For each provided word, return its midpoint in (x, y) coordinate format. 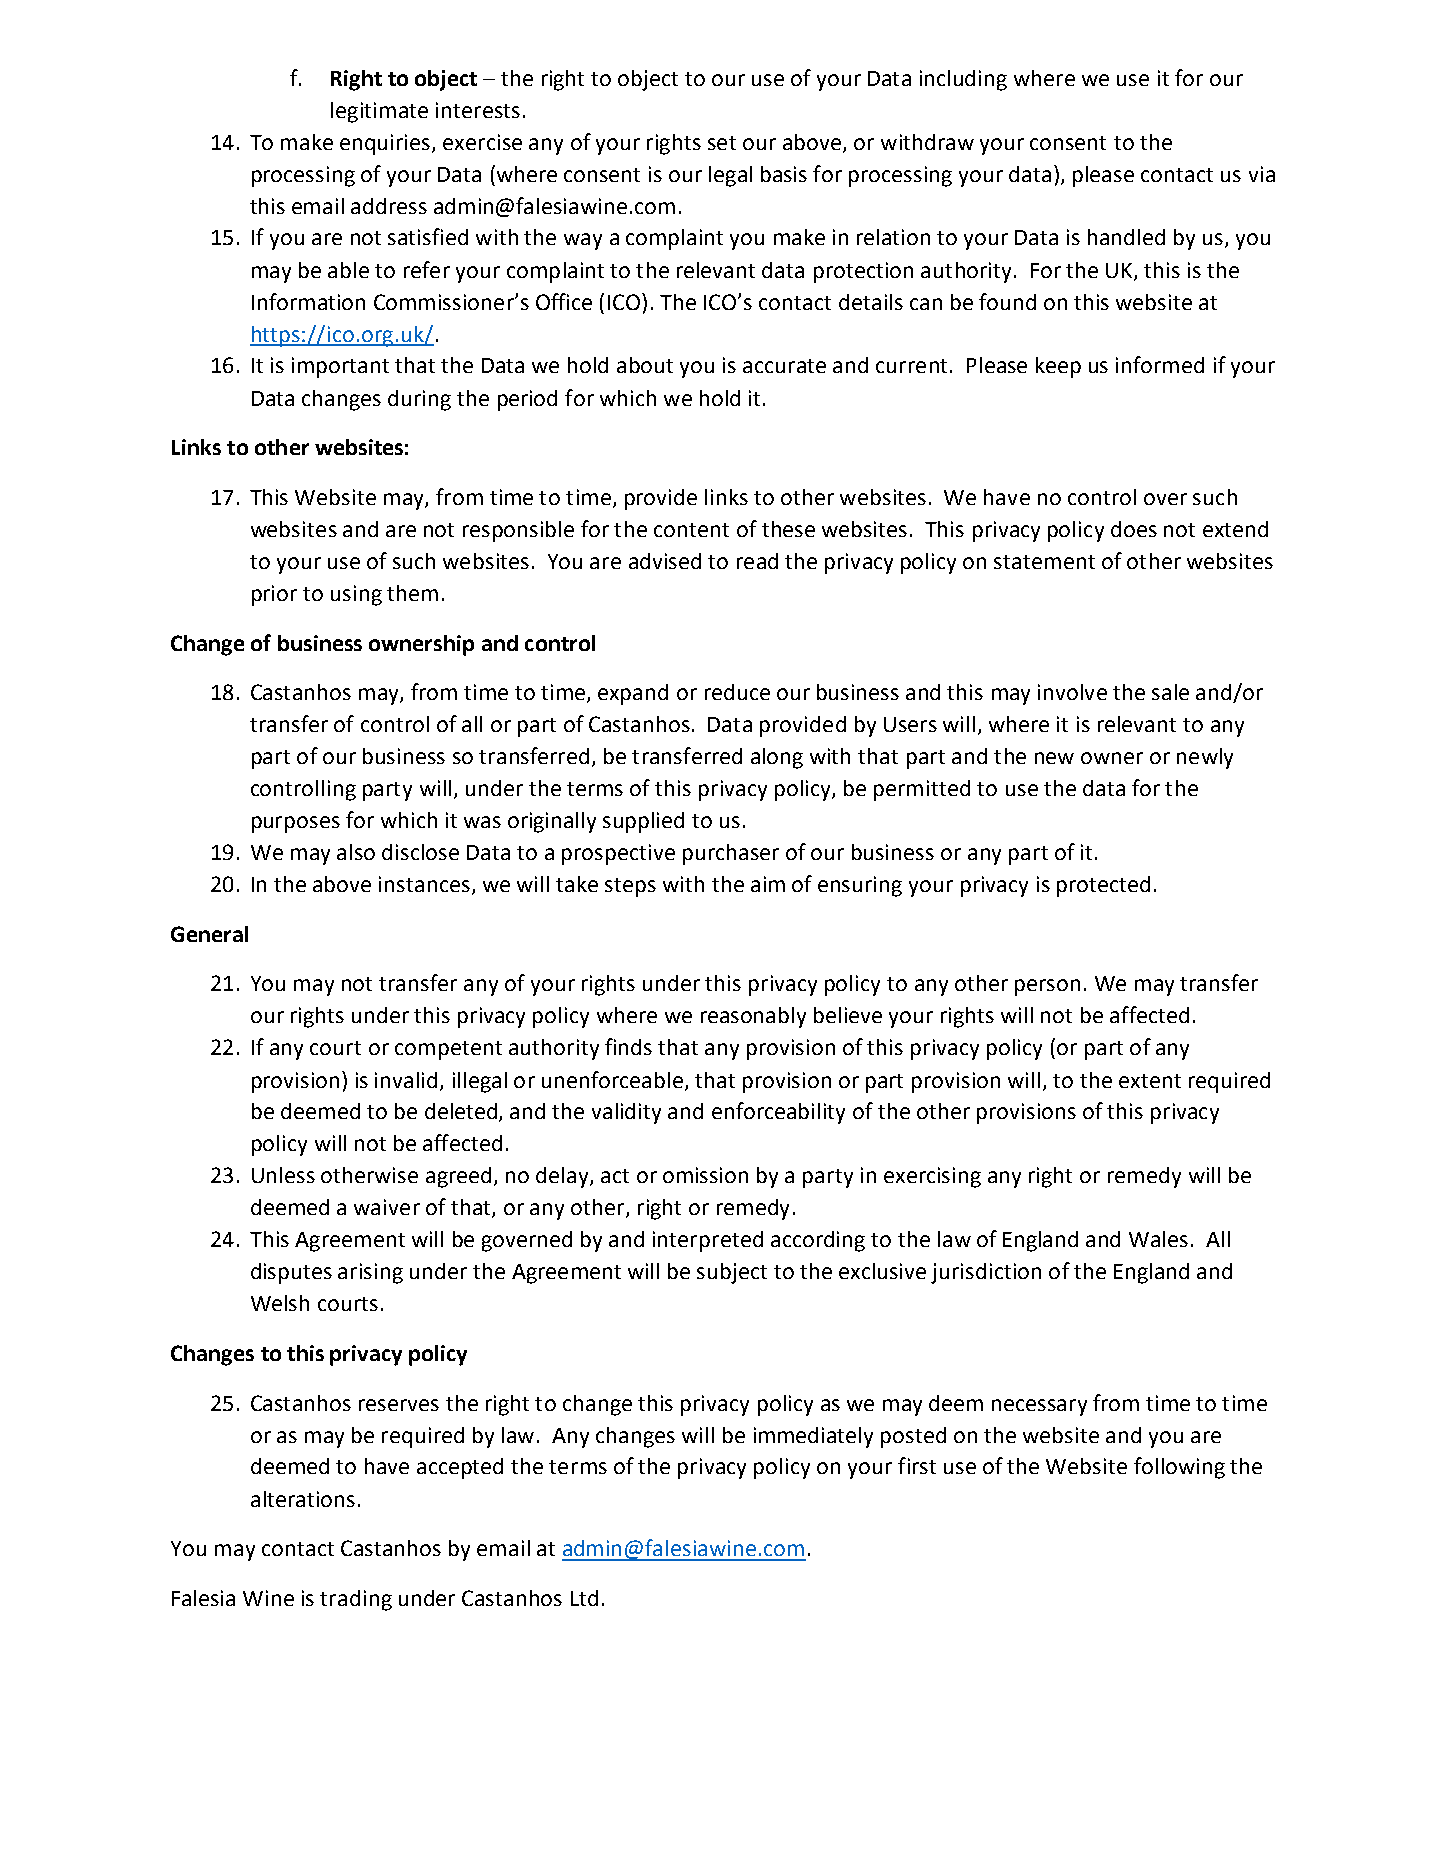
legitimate (379, 112)
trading (356, 1600)
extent (1150, 1081)
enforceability (778, 1113)
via (1262, 174)
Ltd (584, 1598)
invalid (406, 1080)
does (1134, 529)
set (722, 143)
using (356, 595)
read (757, 561)
